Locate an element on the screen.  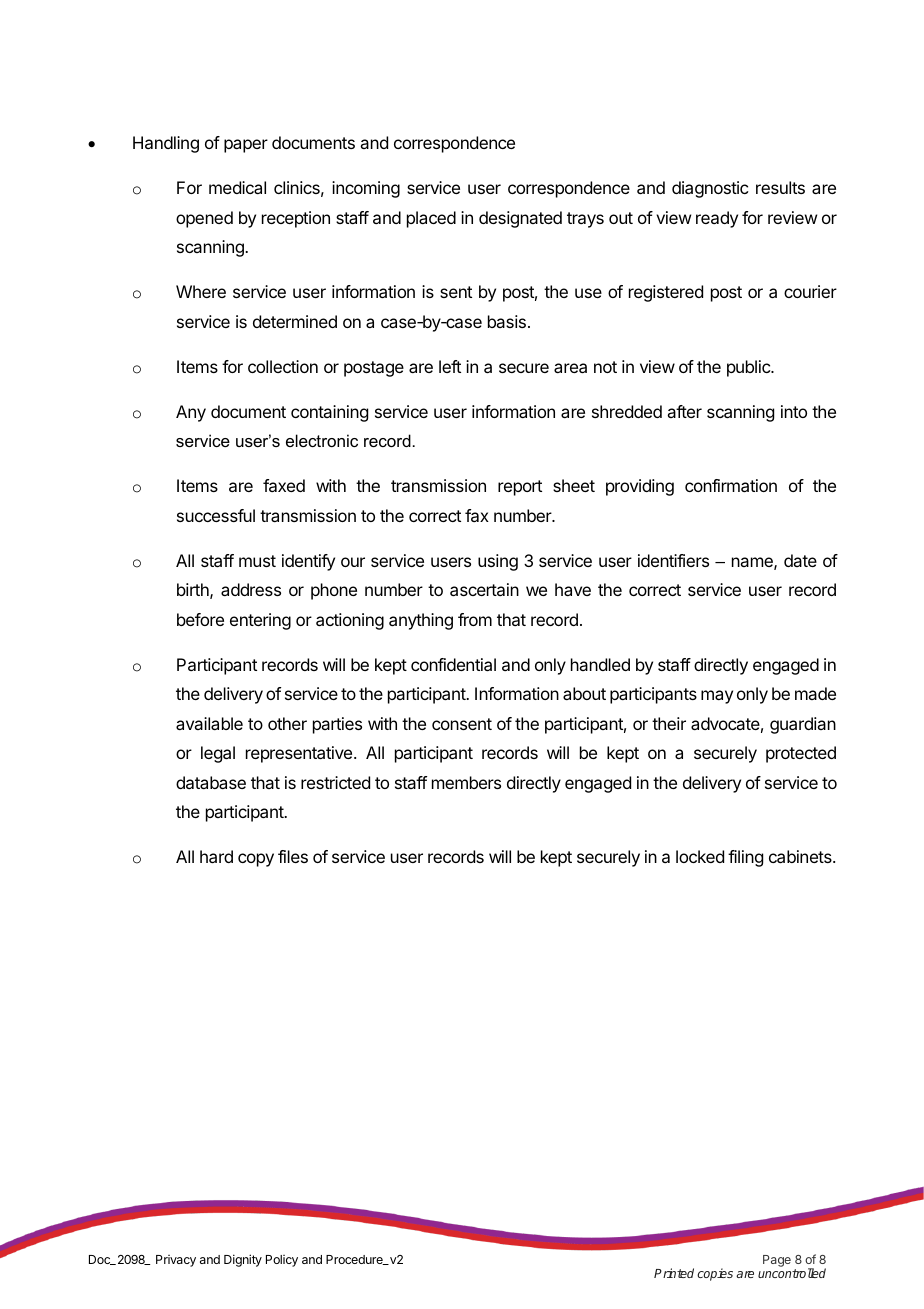
Dignity is located at coordinates (243, 1260).
